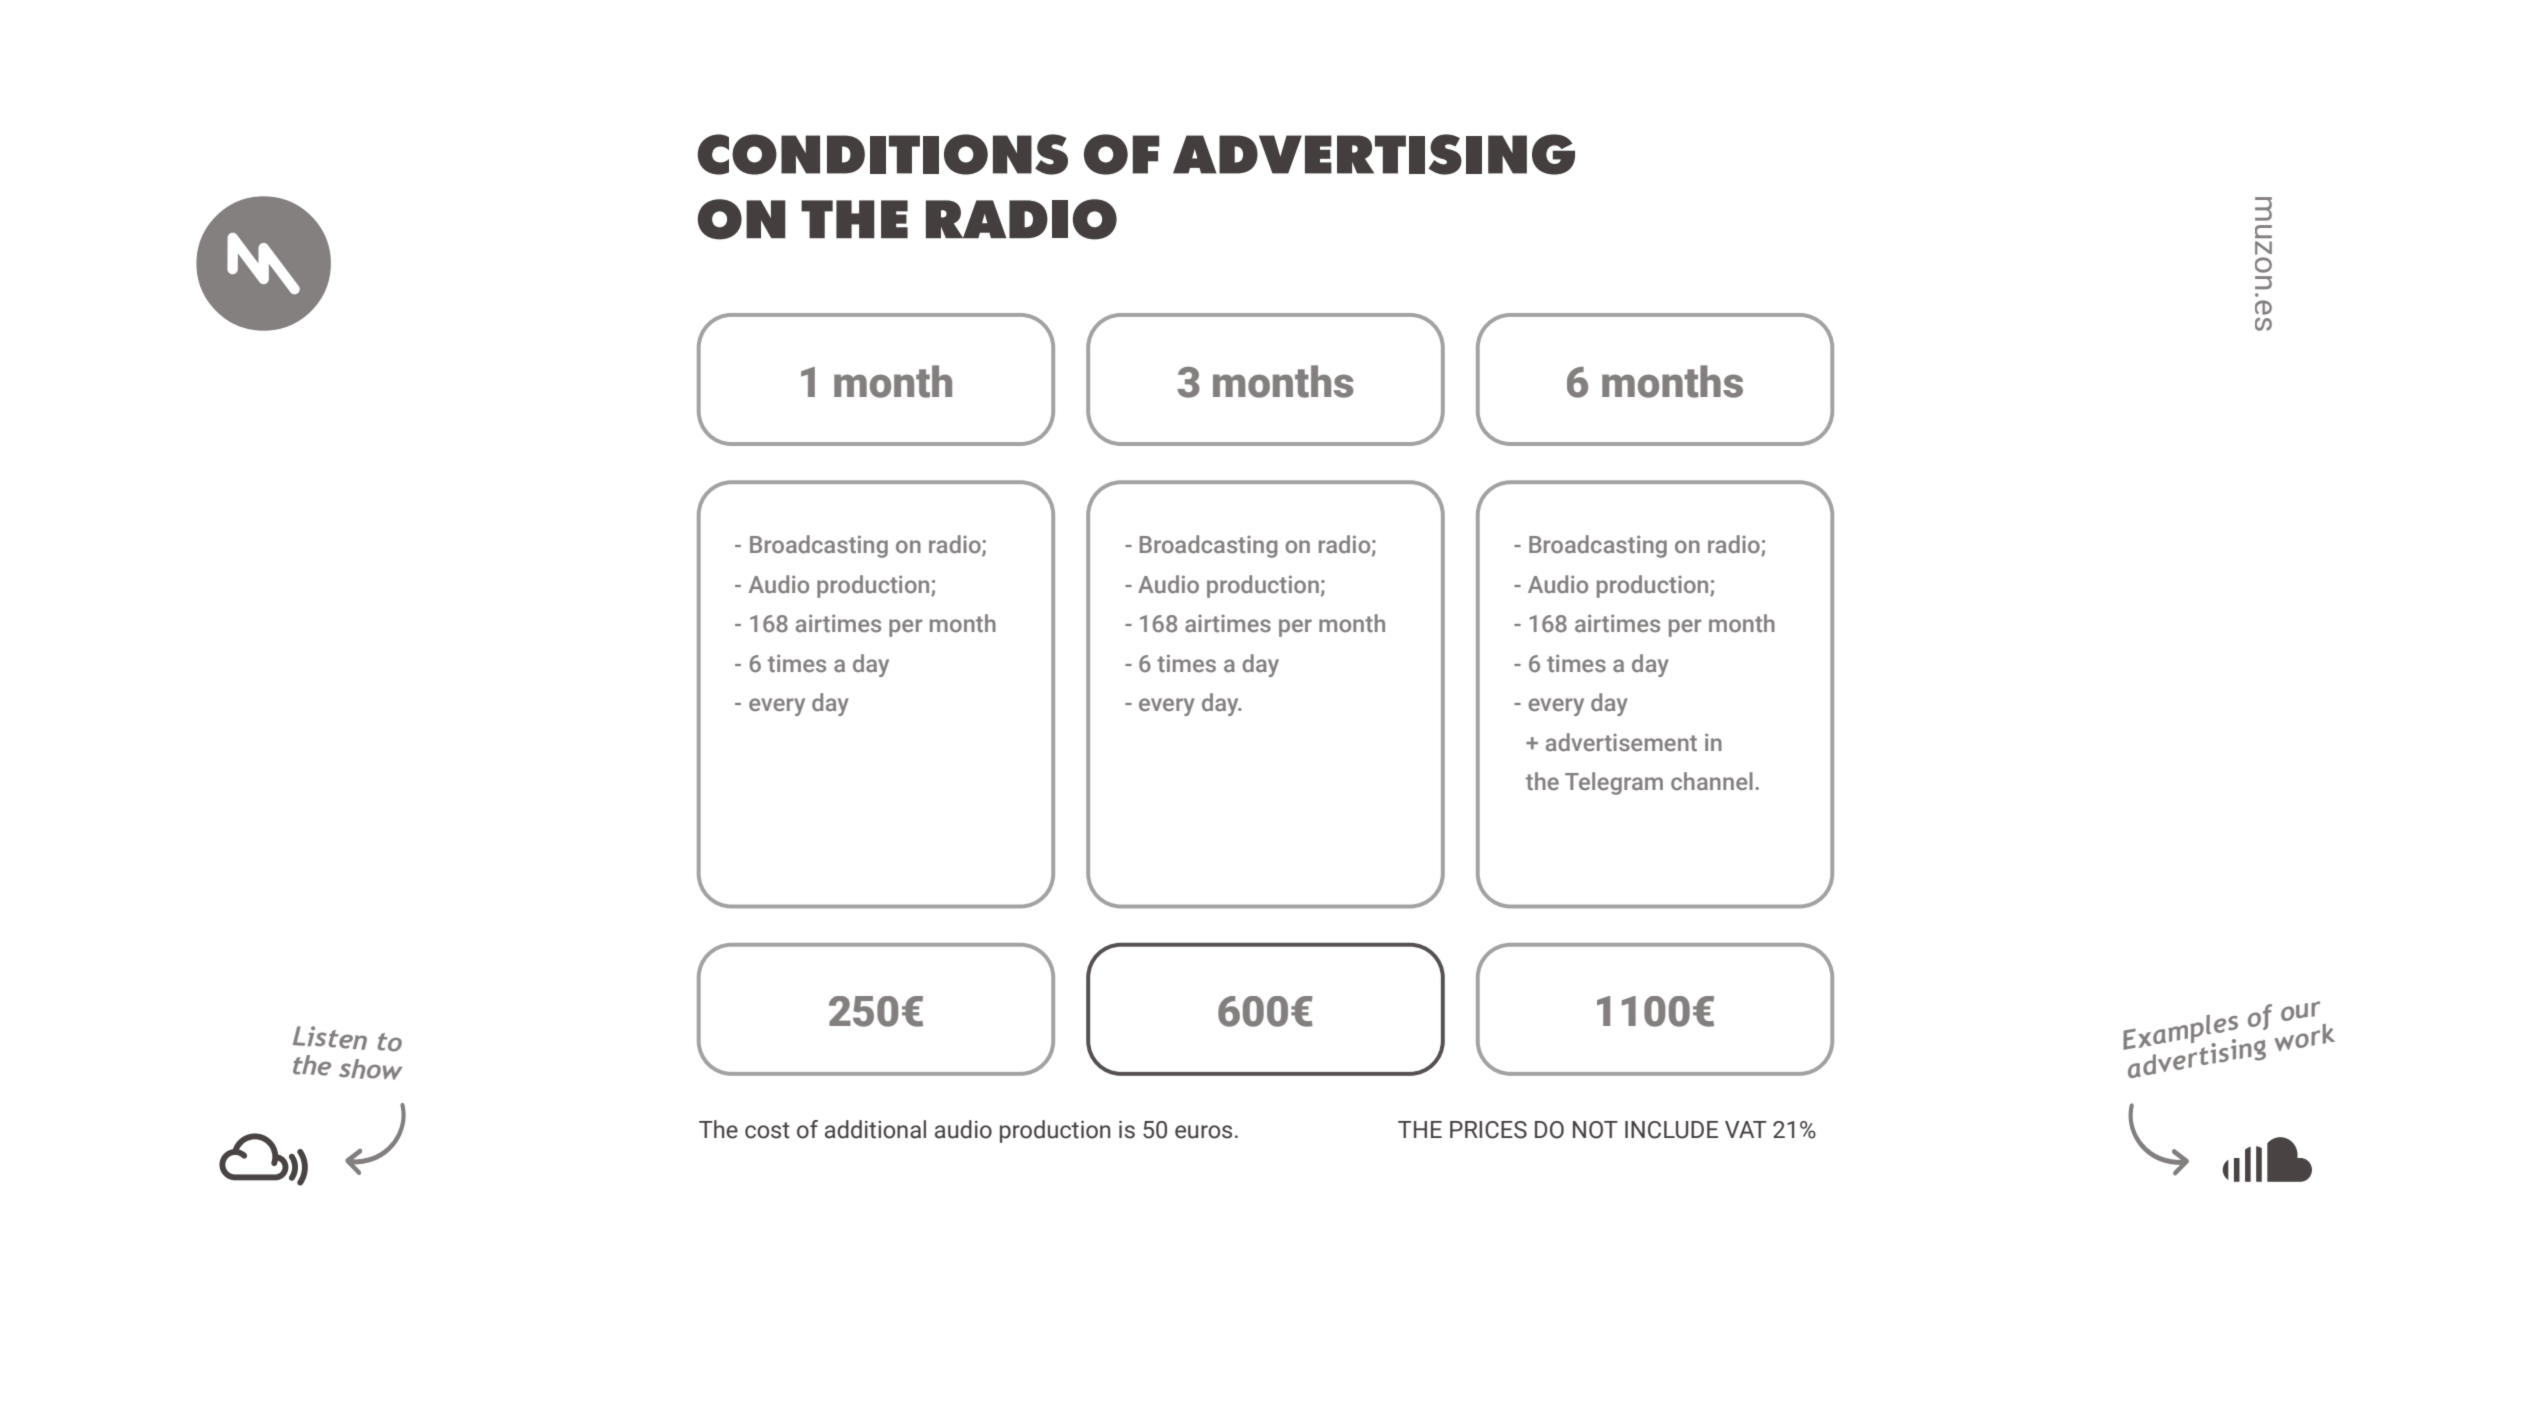  Describe the element at coordinates (1595, 1130) in the screenshot. I see `NOT` at that location.
